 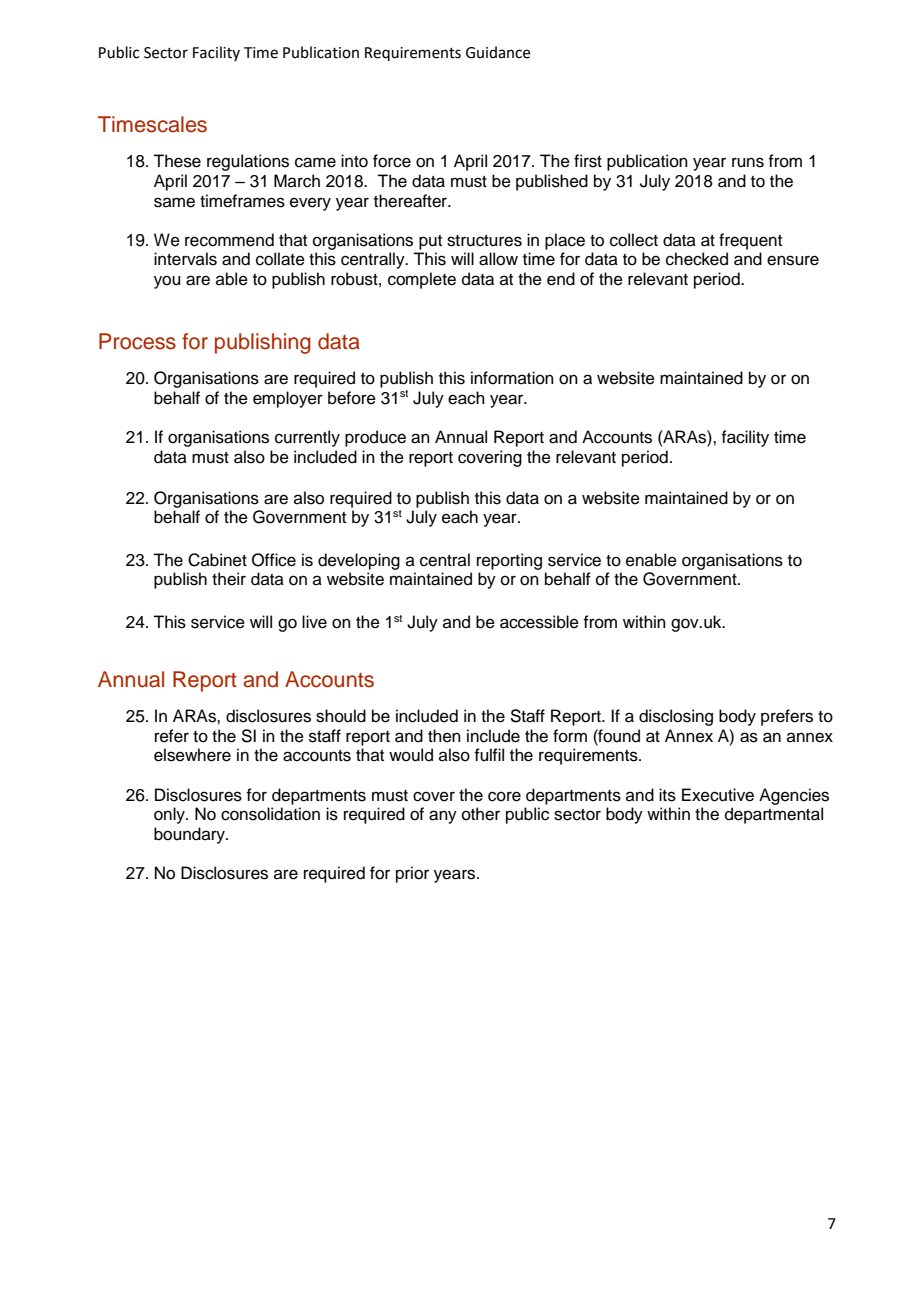 What do you see at coordinates (307, 438) in the document?
I see `currently` at bounding box center [307, 438].
